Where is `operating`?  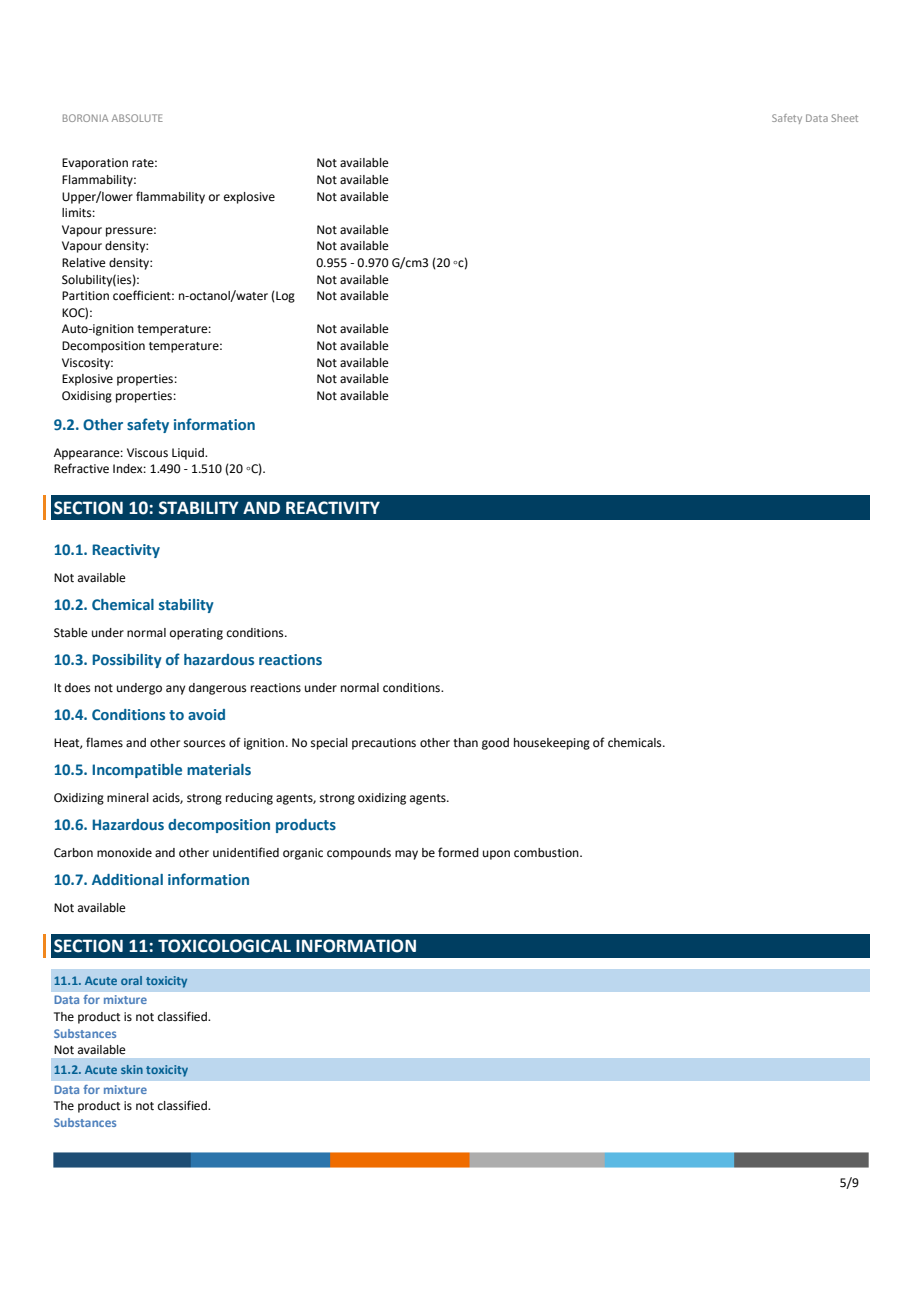
operating is located at coordinates (196, 634).
